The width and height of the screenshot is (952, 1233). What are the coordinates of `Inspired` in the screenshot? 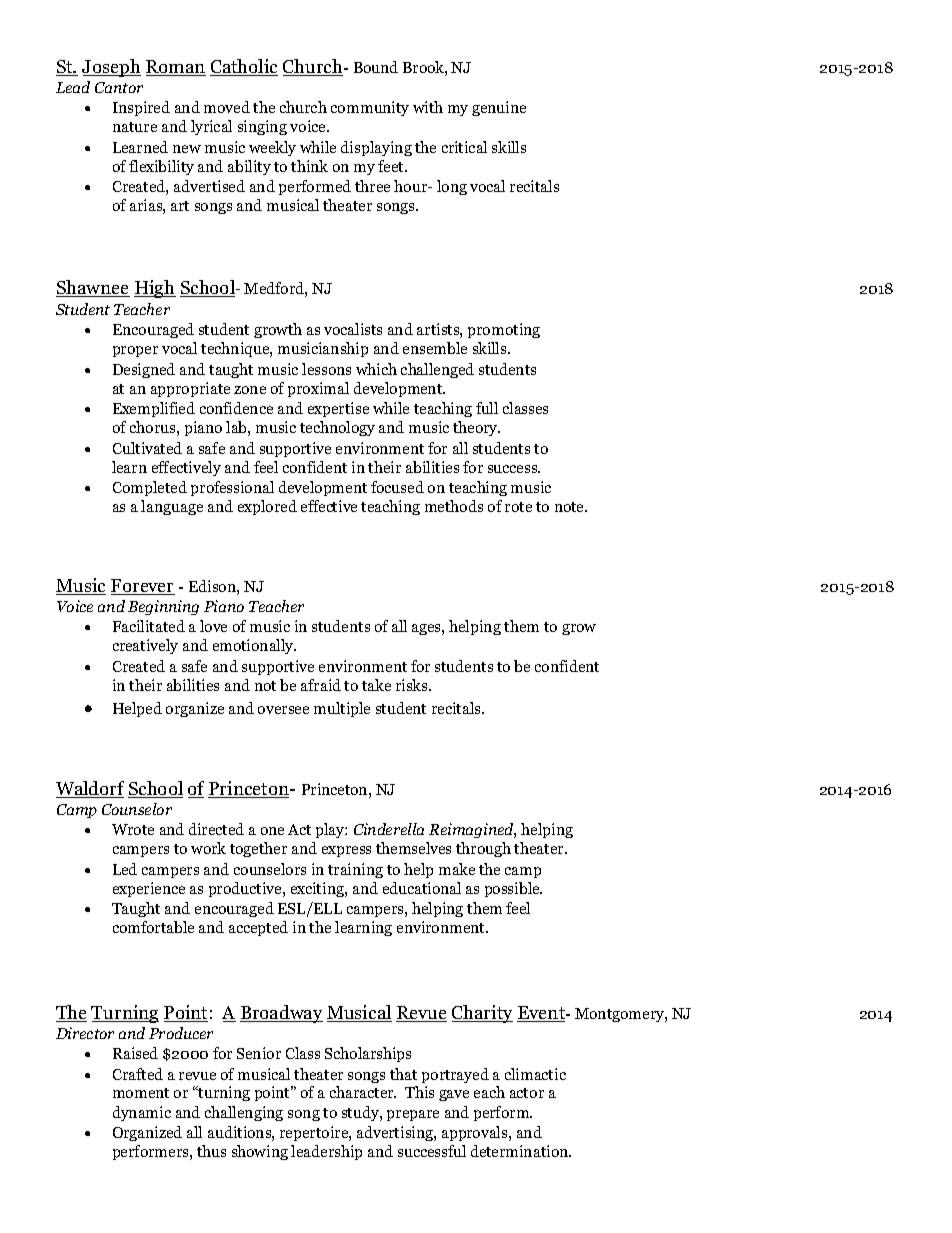 It's located at (141, 108).
